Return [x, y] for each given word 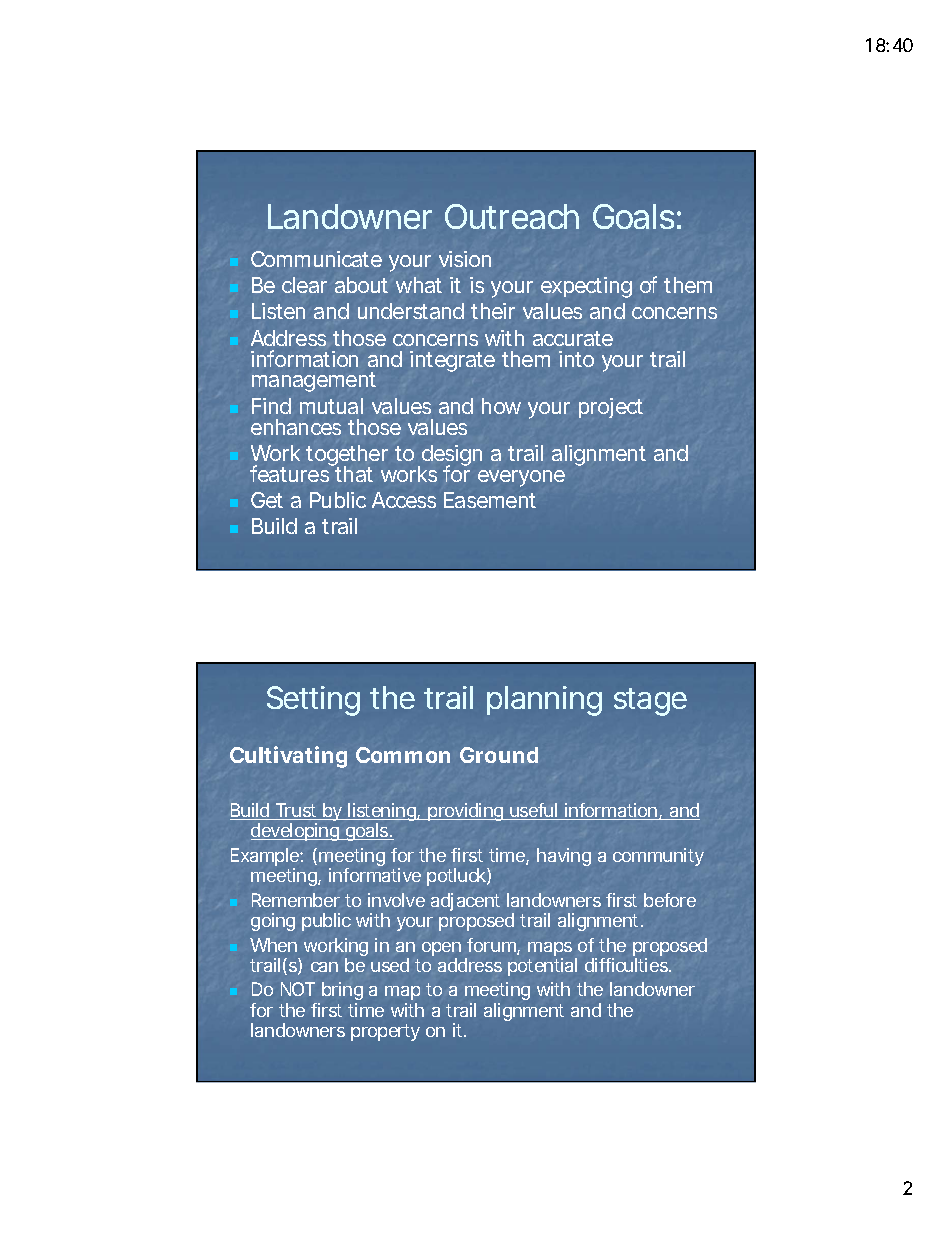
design [450, 457]
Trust [297, 811]
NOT [298, 989]
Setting [313, 701]
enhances [296, 427]
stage [650, 702]
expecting [586, 287]
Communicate [316, 259]
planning [544, 701]
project [611, 408]
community [658, 857]
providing [466, 812]
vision [465, 259]
